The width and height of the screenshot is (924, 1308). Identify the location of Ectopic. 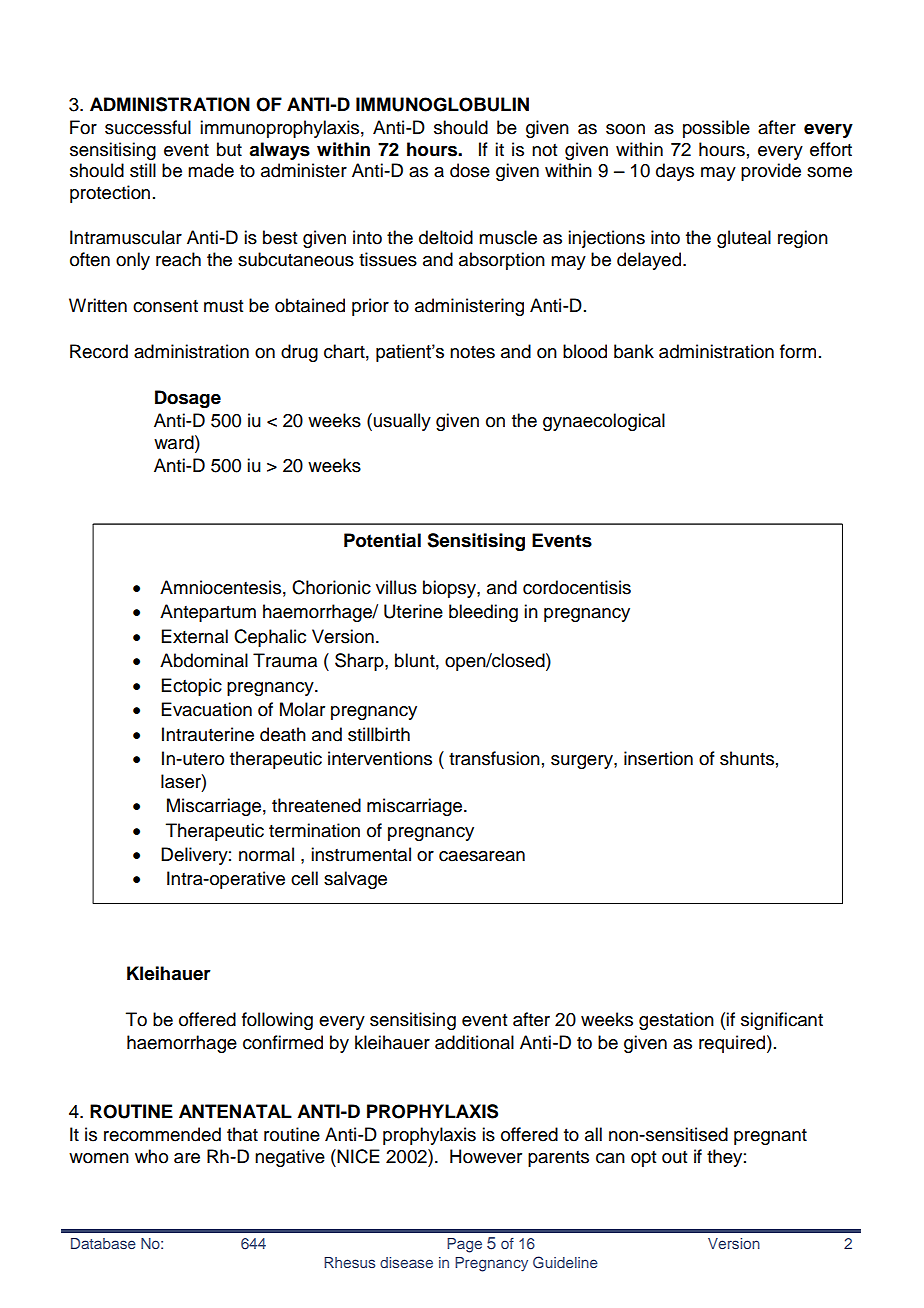
(192, 687).
